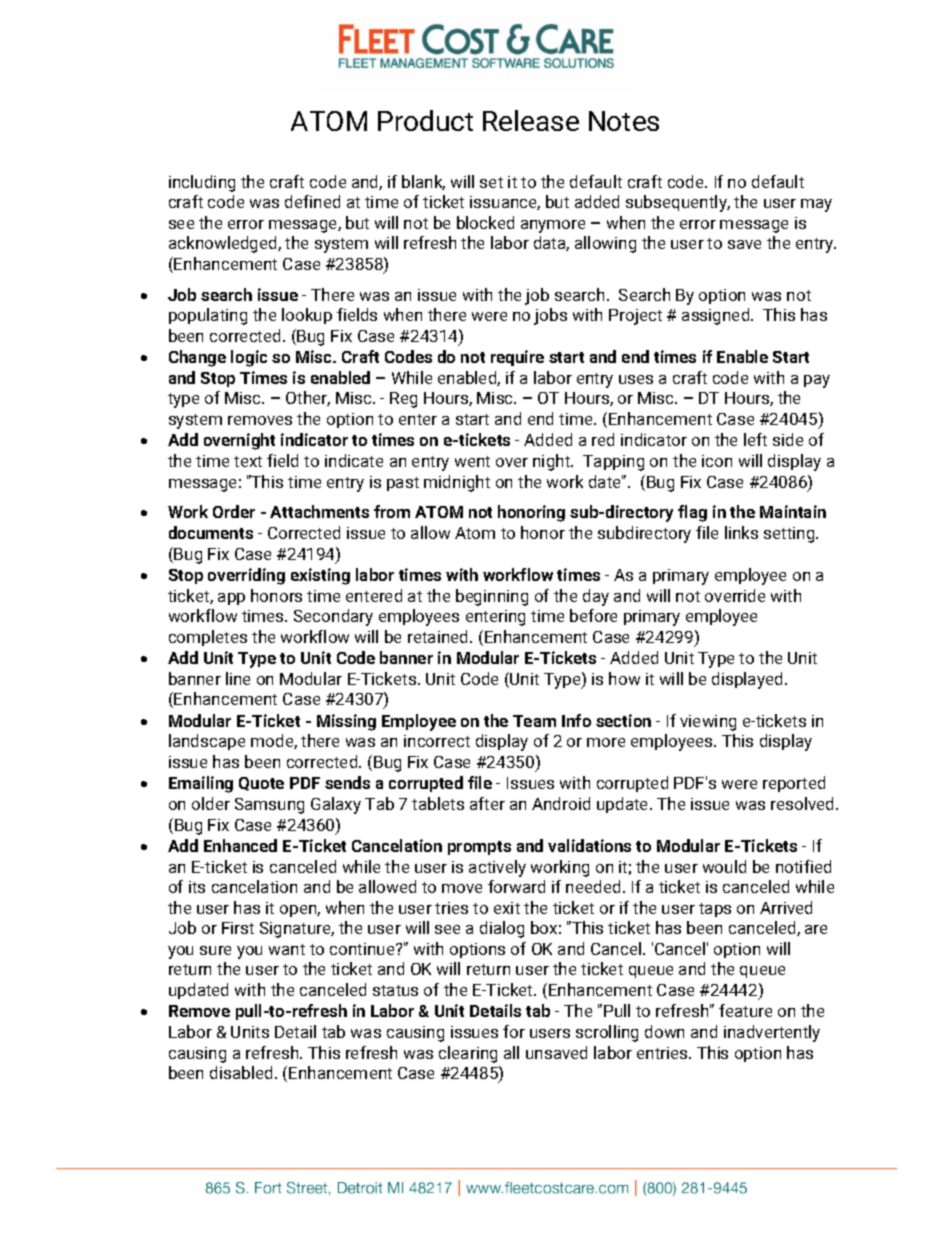 The width and height of the page is (952, 1233). Describe the element at coordinates (517, 358) in the page. I see `require` at that location.
